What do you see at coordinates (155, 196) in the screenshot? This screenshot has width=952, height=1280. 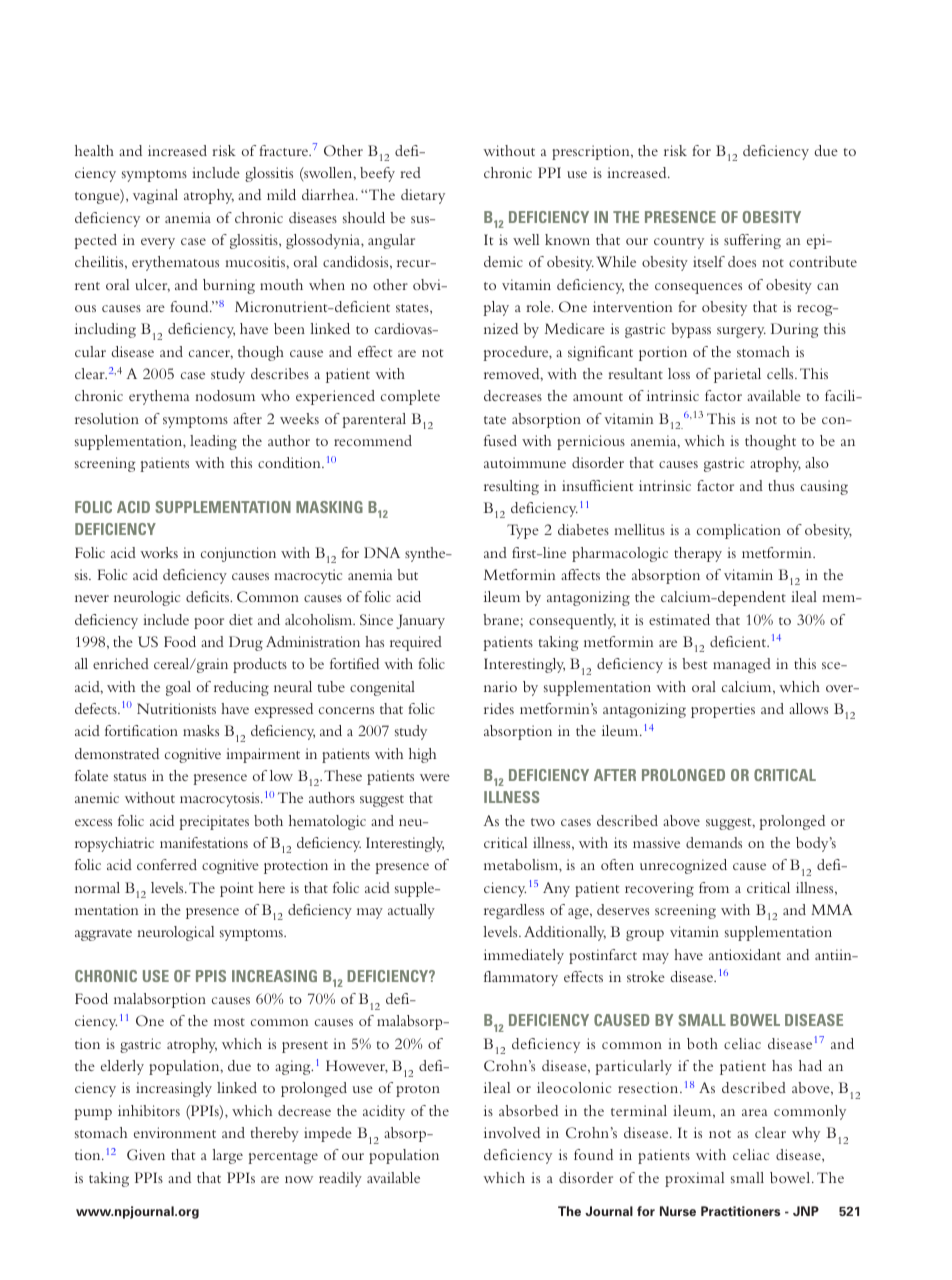 I see `vaginal` at bounding box center [155, 196].
